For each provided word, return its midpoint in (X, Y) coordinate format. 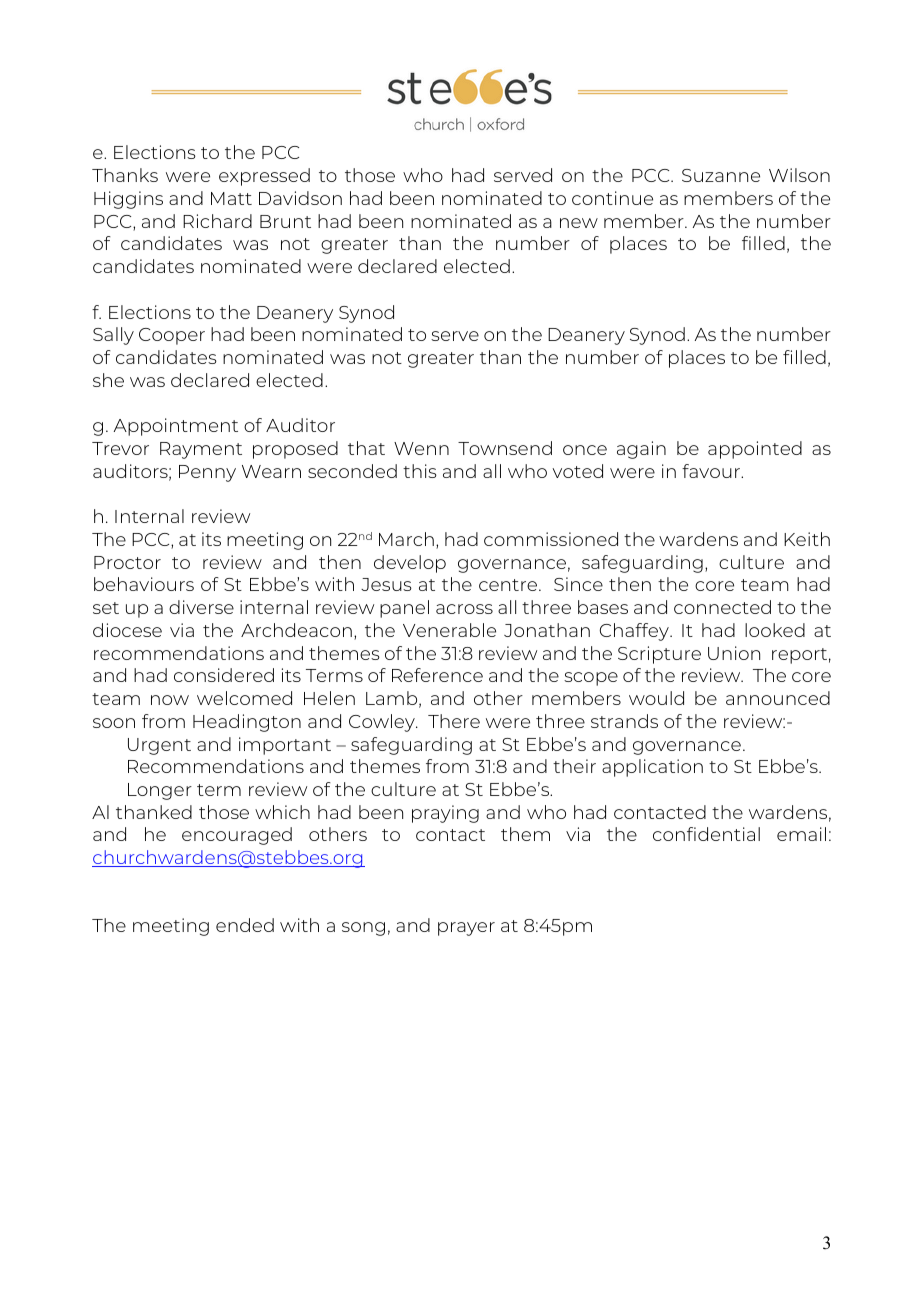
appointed (755, 450)
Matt (231, 198)
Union (734, 653)
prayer (466, 929)
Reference (437, 675)
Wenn (421, 448)
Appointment (176, 427)
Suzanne (721, 175)
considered (224, 675)
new (579, 223)
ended (245, 925)
